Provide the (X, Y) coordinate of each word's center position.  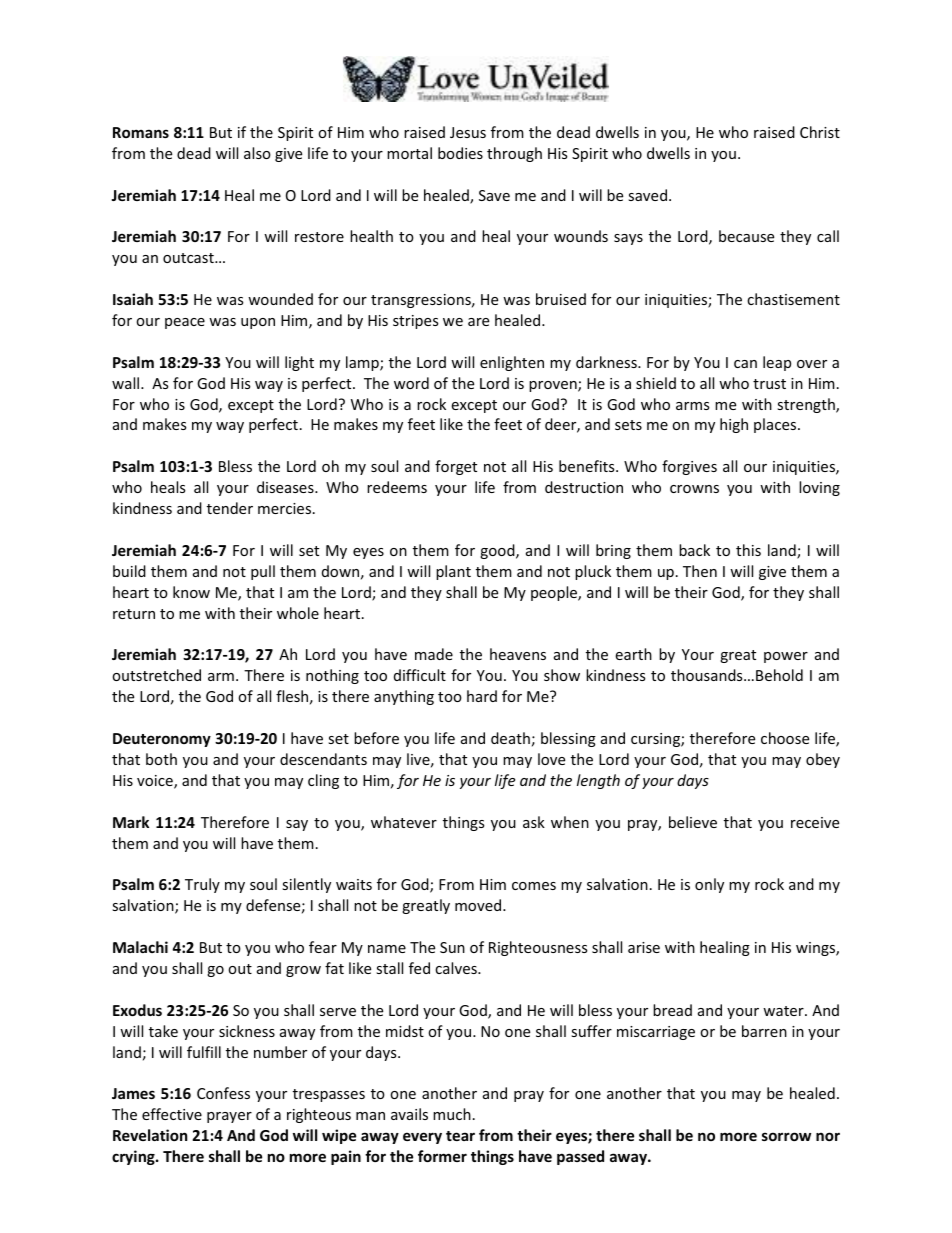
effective (172, 1114)
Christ (820, 132)
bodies (460, 153)
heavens (518, 654)
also (257, 153)
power (786, 657)
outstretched (156, 675)
